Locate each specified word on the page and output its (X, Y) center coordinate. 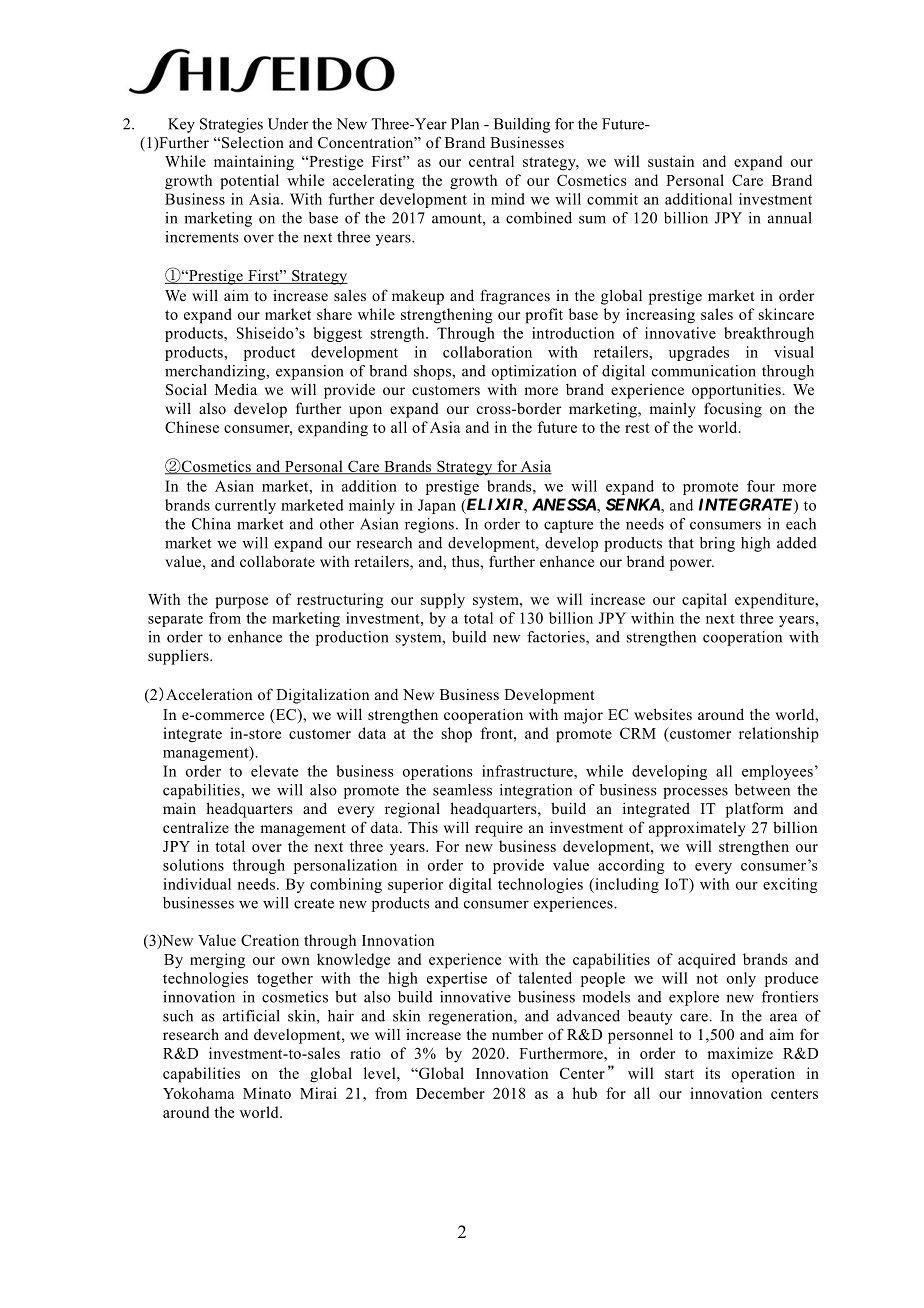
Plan (465, 124)
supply (443, 601)
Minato (267, 1093)
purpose (241, 603)
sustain (671, 161)
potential (249, 182)
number (517, 1034)
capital (704, 601)
